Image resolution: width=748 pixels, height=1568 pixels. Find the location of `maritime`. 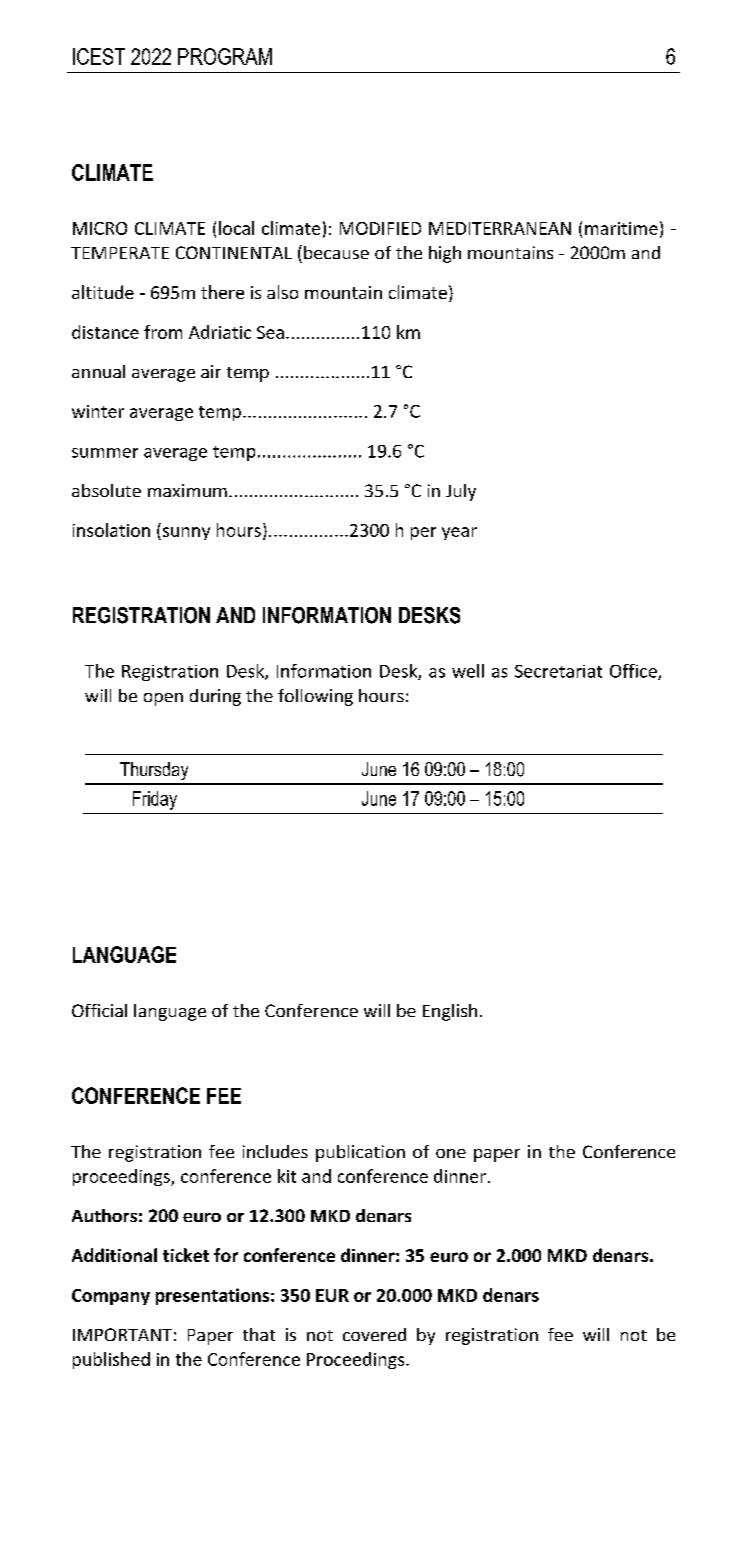

maritime is located at coordinates (621, 228).
